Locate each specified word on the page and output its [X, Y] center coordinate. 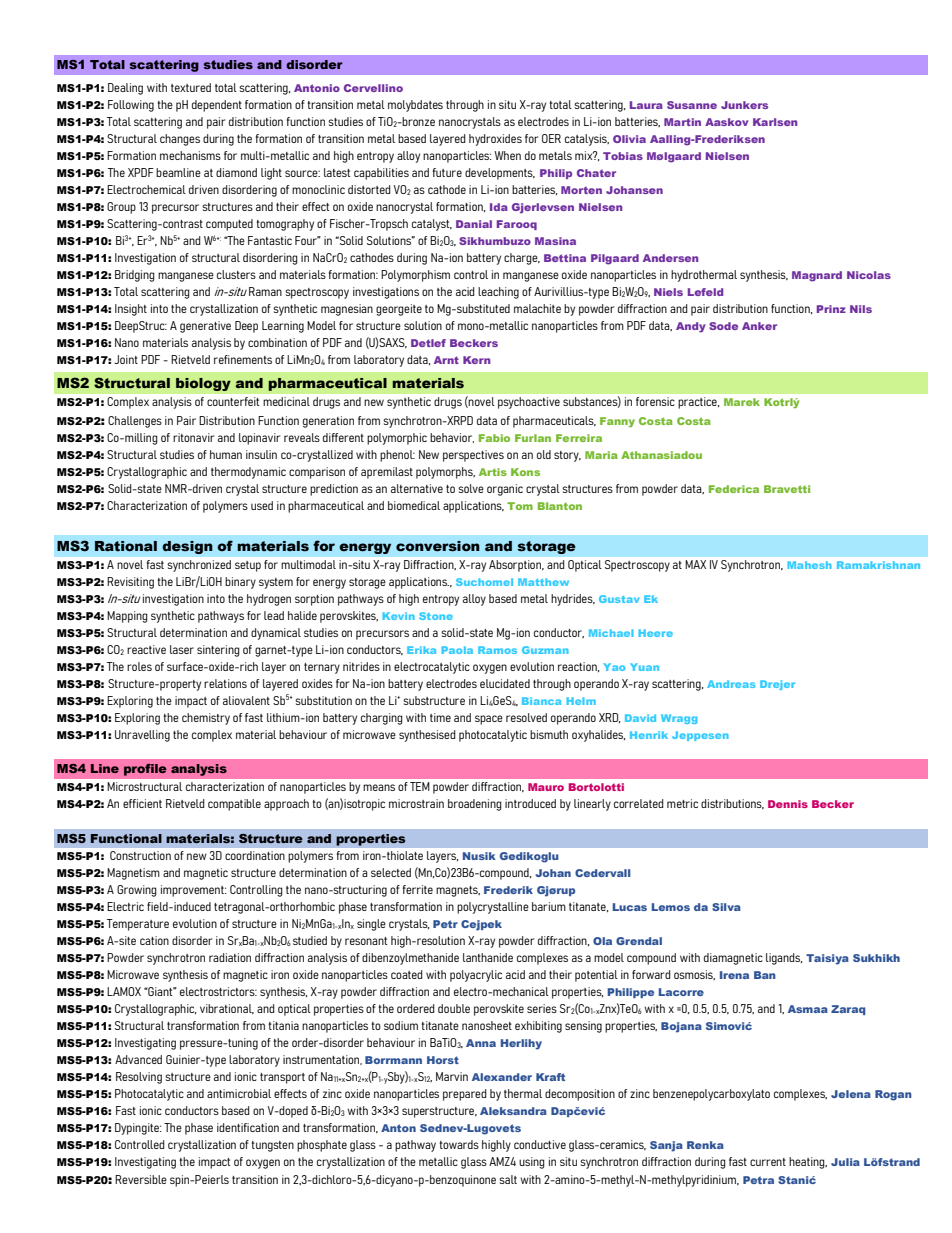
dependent [217, 106]
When [507, 155]
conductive [540, 1144]
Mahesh [809, 565]
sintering [218, 651]
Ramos [497, 650]
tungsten [272, 1146]
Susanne [692, 105]
